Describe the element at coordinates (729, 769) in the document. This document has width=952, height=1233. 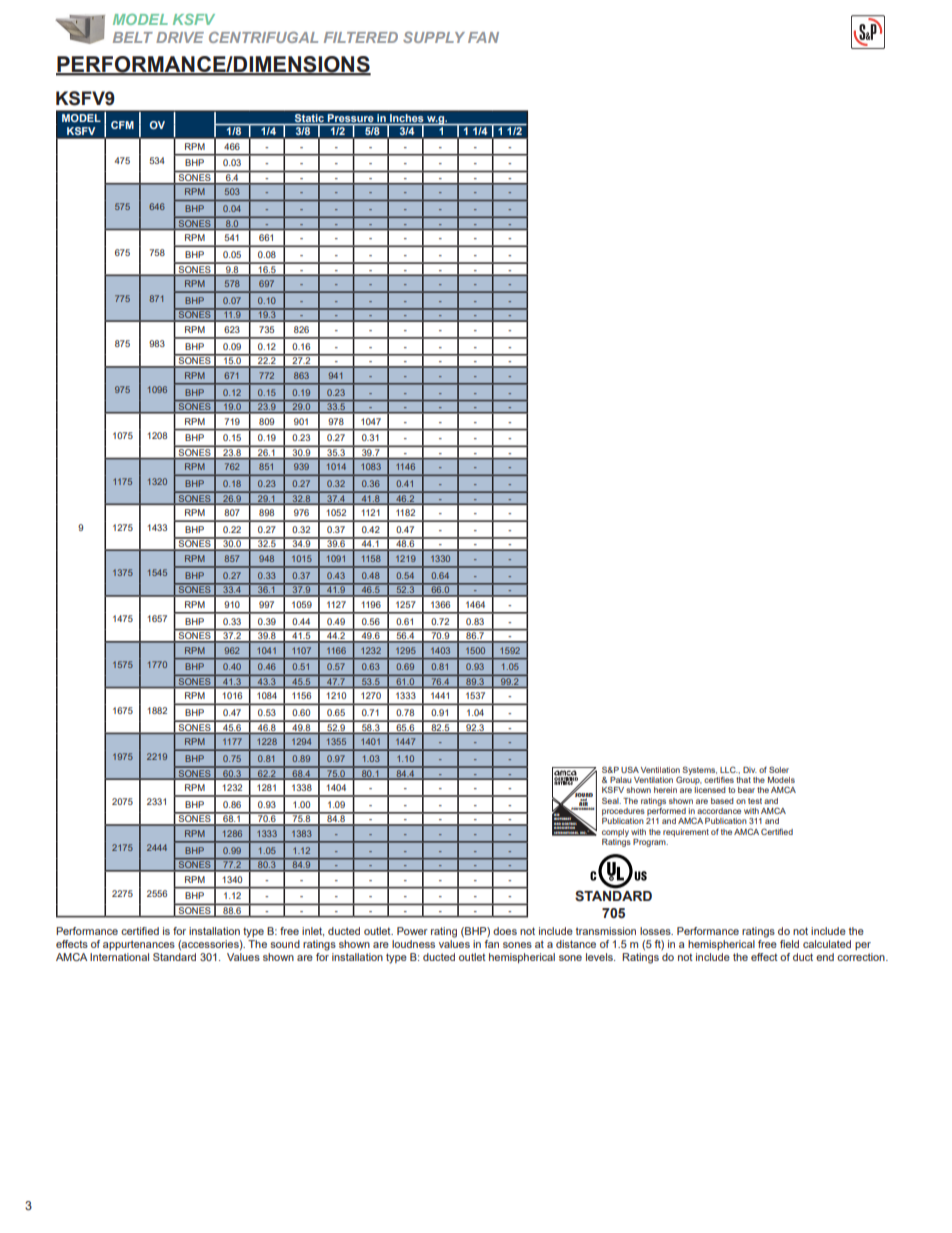
I see `LLC` at that location.
